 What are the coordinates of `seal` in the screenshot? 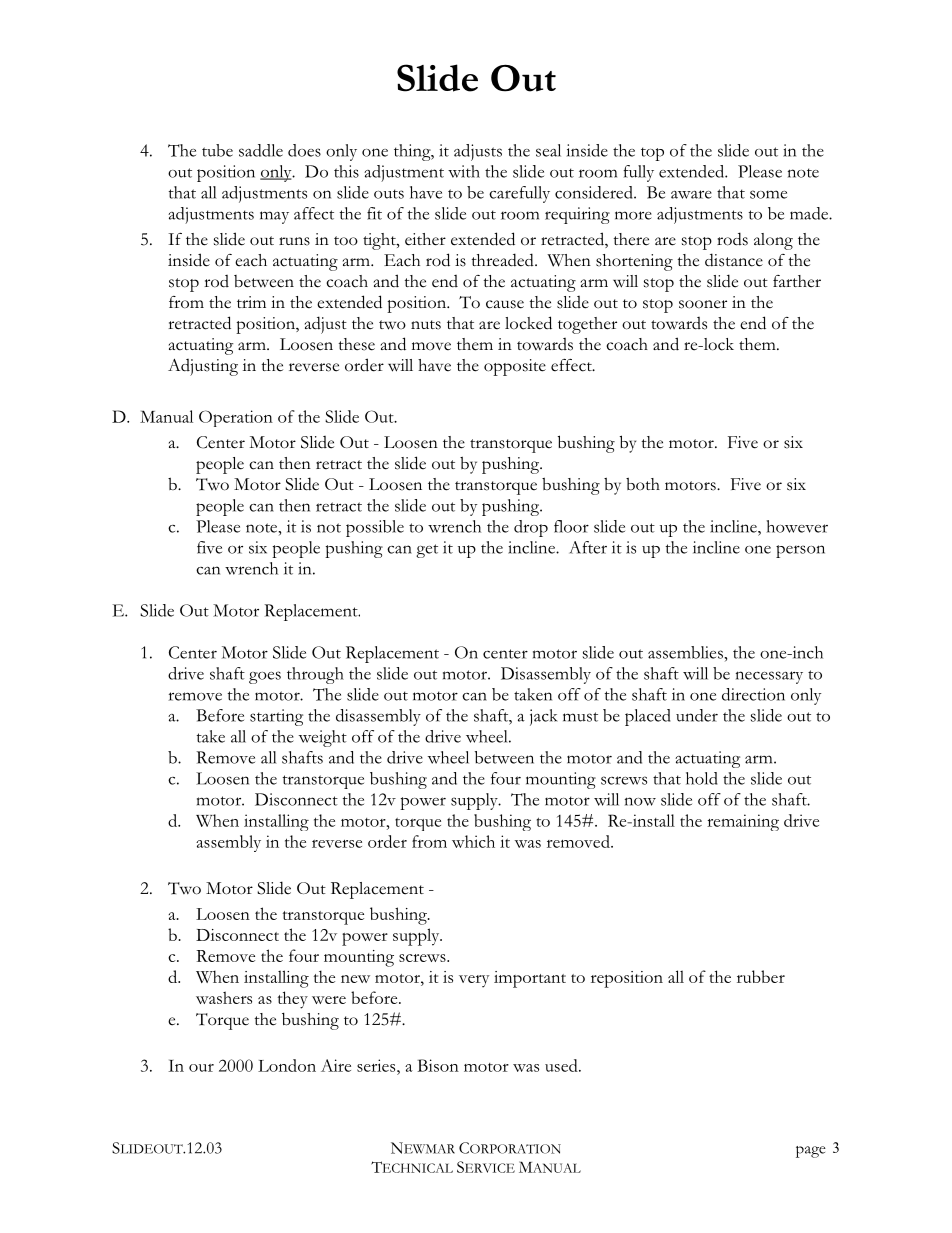 It's located at (548, 150).
